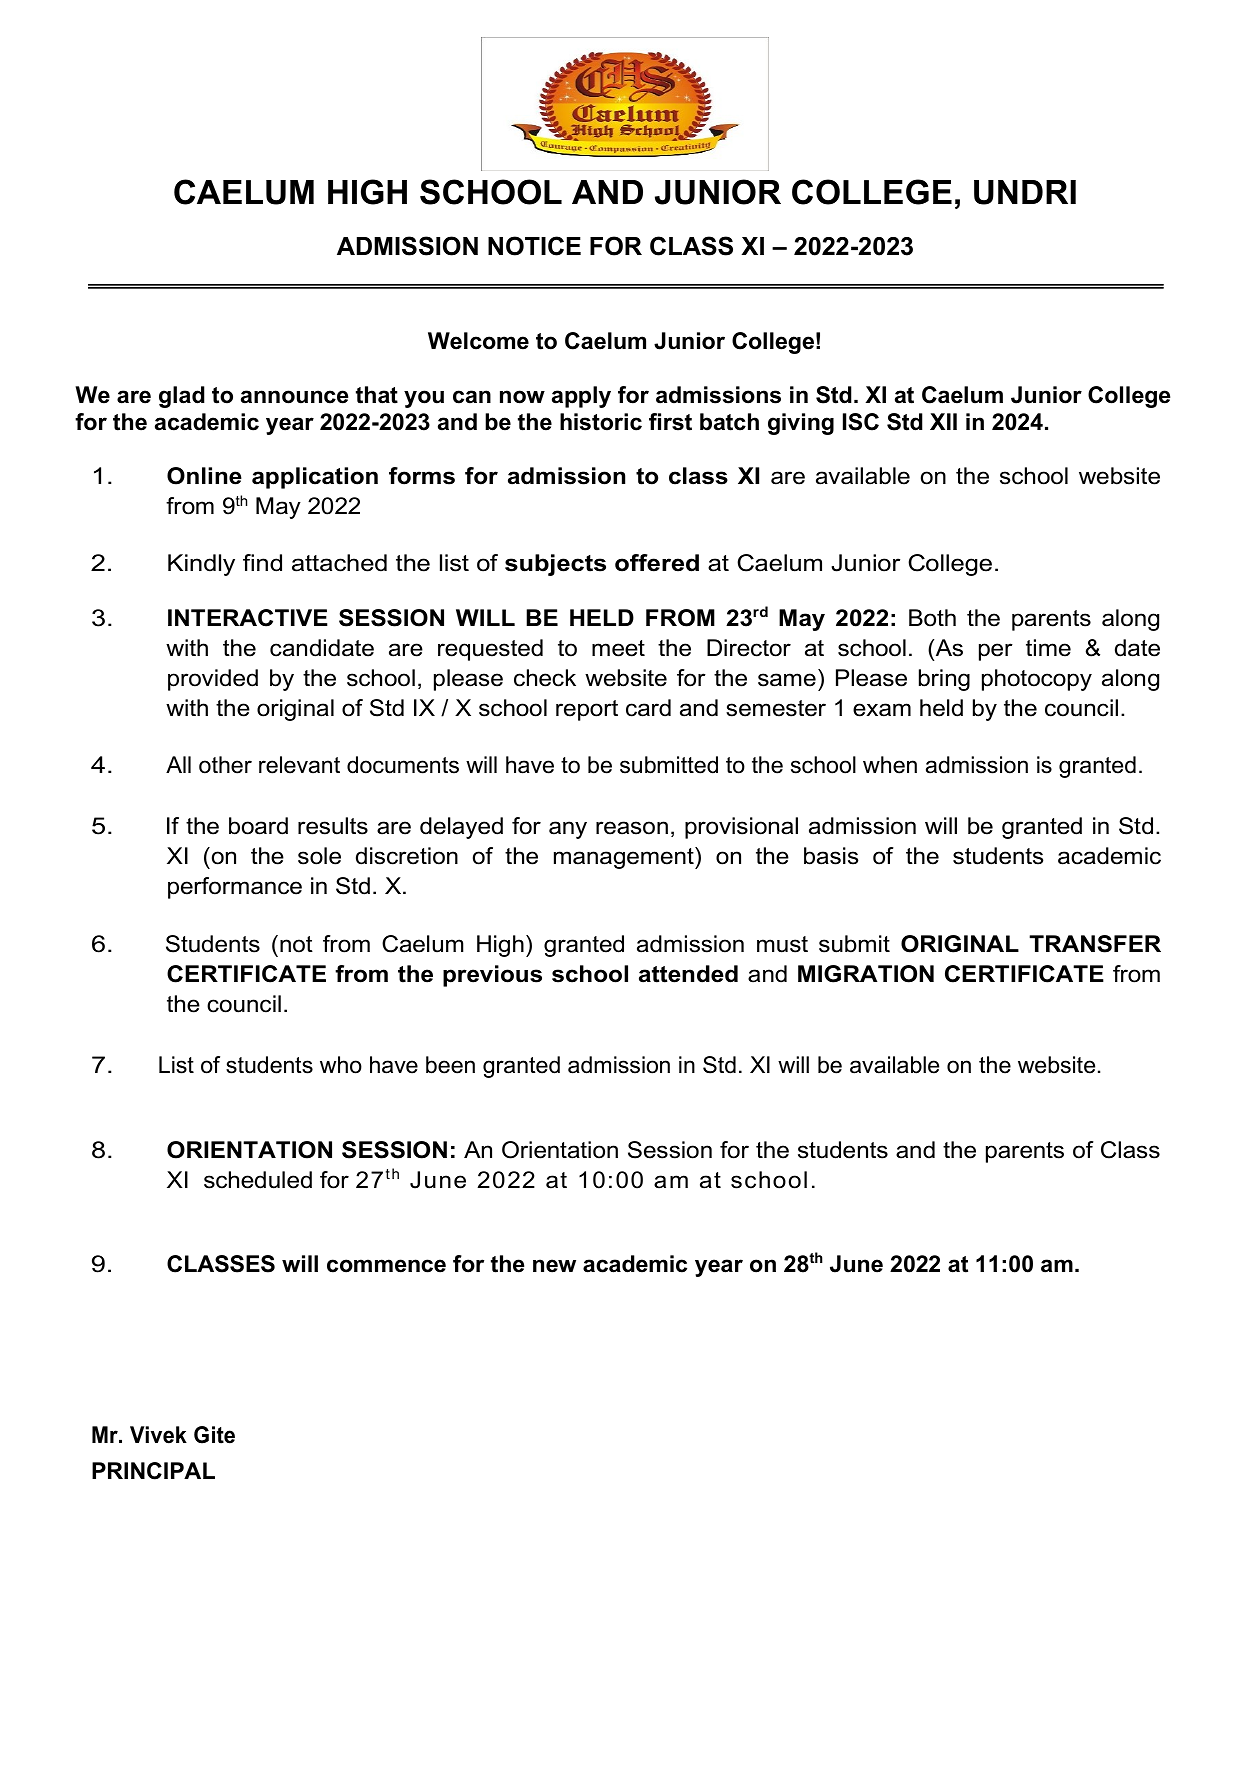 The height and width of the image is (1769, 1250). Describe the element at coordinates (534, 246) in the image. I see `NOTICE` at that location.
